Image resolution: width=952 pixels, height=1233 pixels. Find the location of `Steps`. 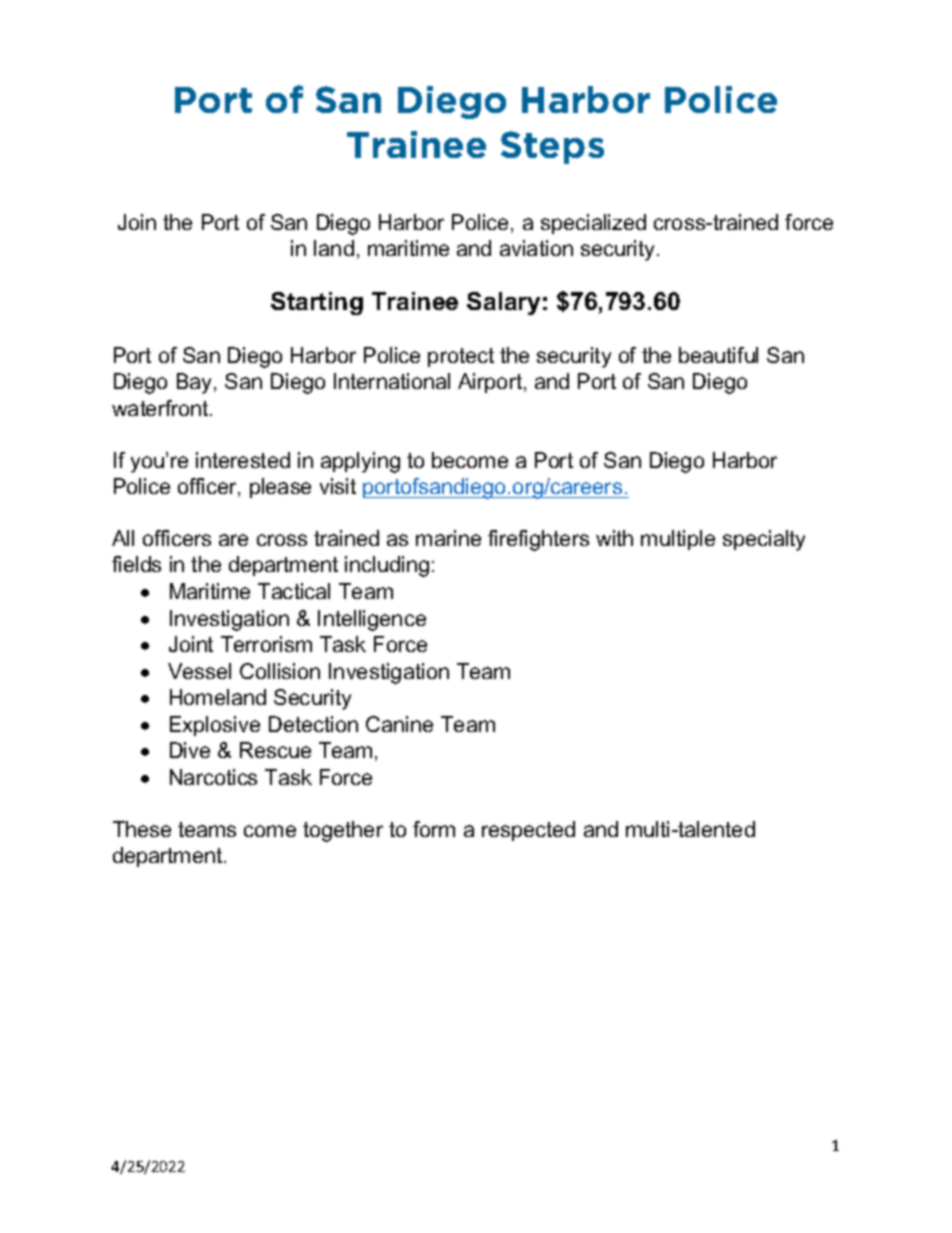

Steps is located at coordinates (552, 147).
